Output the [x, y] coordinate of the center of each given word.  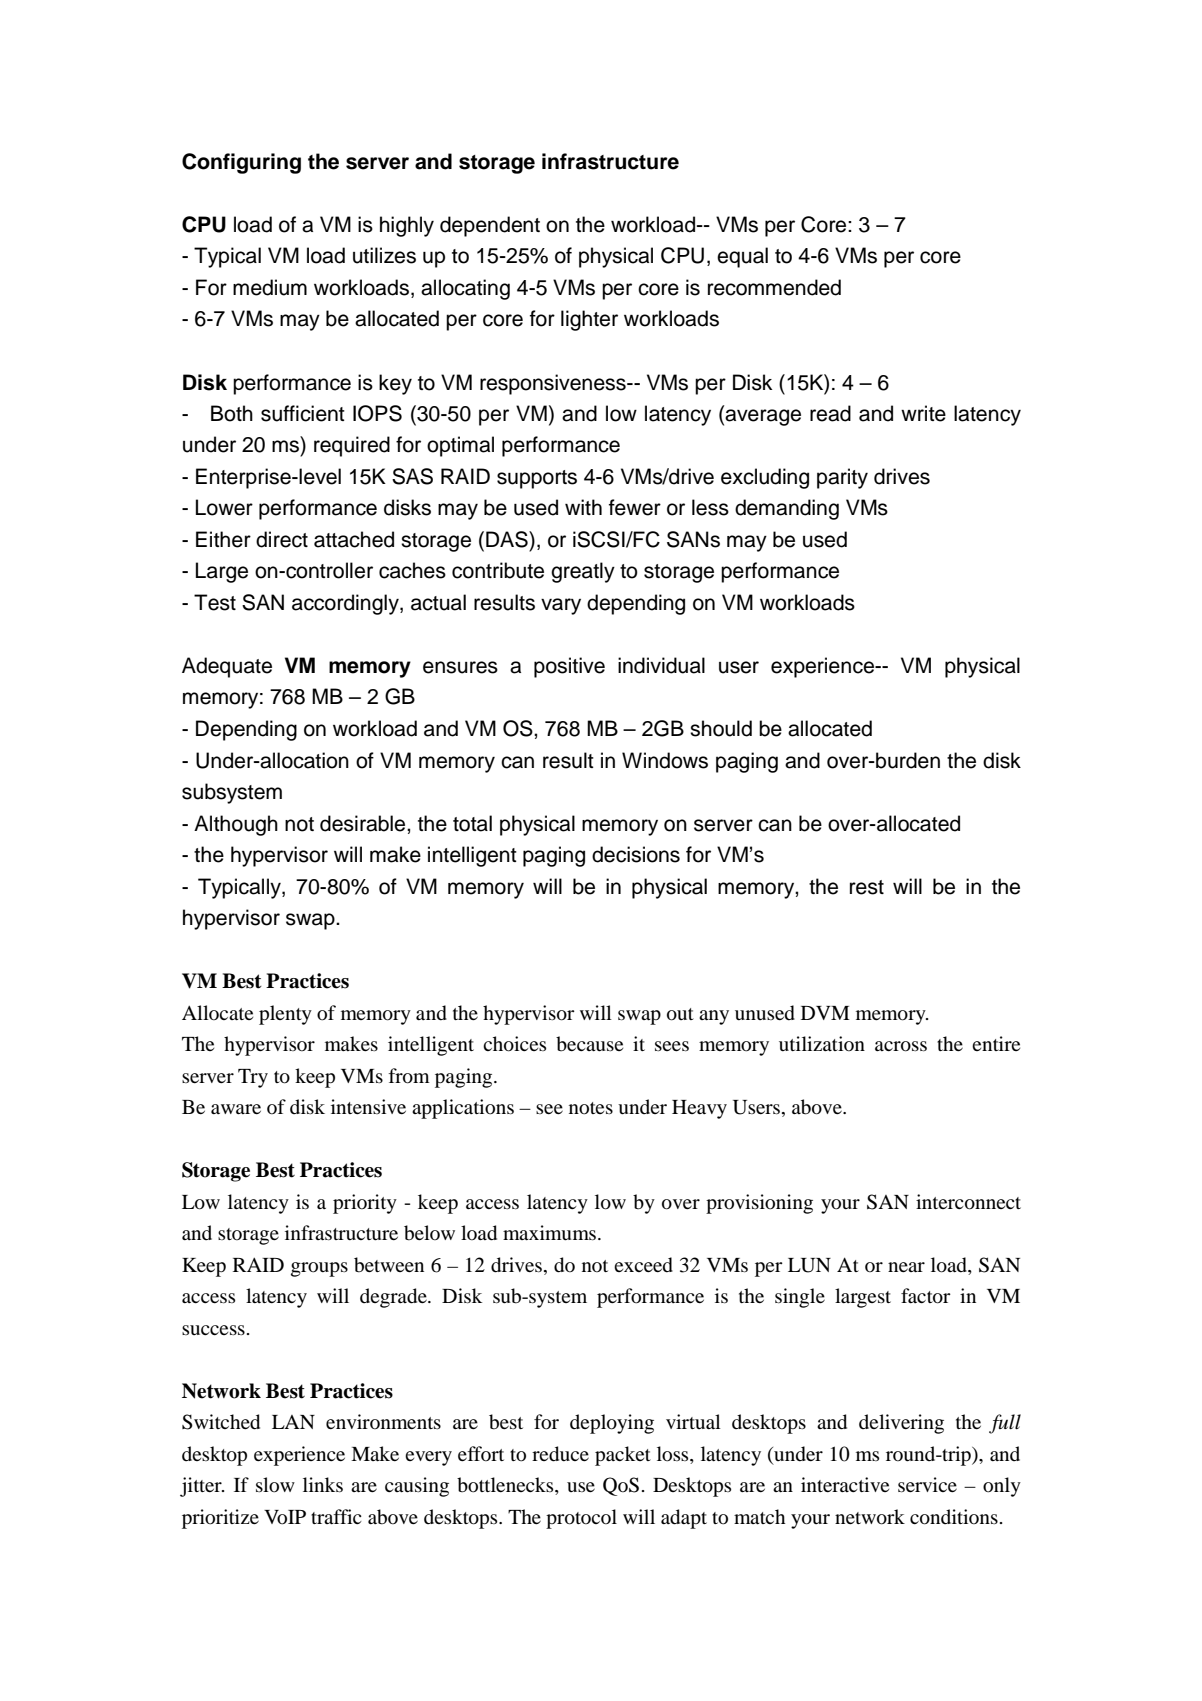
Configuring [241, 163]
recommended [774, 287]
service [927, 1484]
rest [867, 887]
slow [275, 1485]
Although [236, 825]
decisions [636, 854]
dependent [490, 226]
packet [623, 1456]
